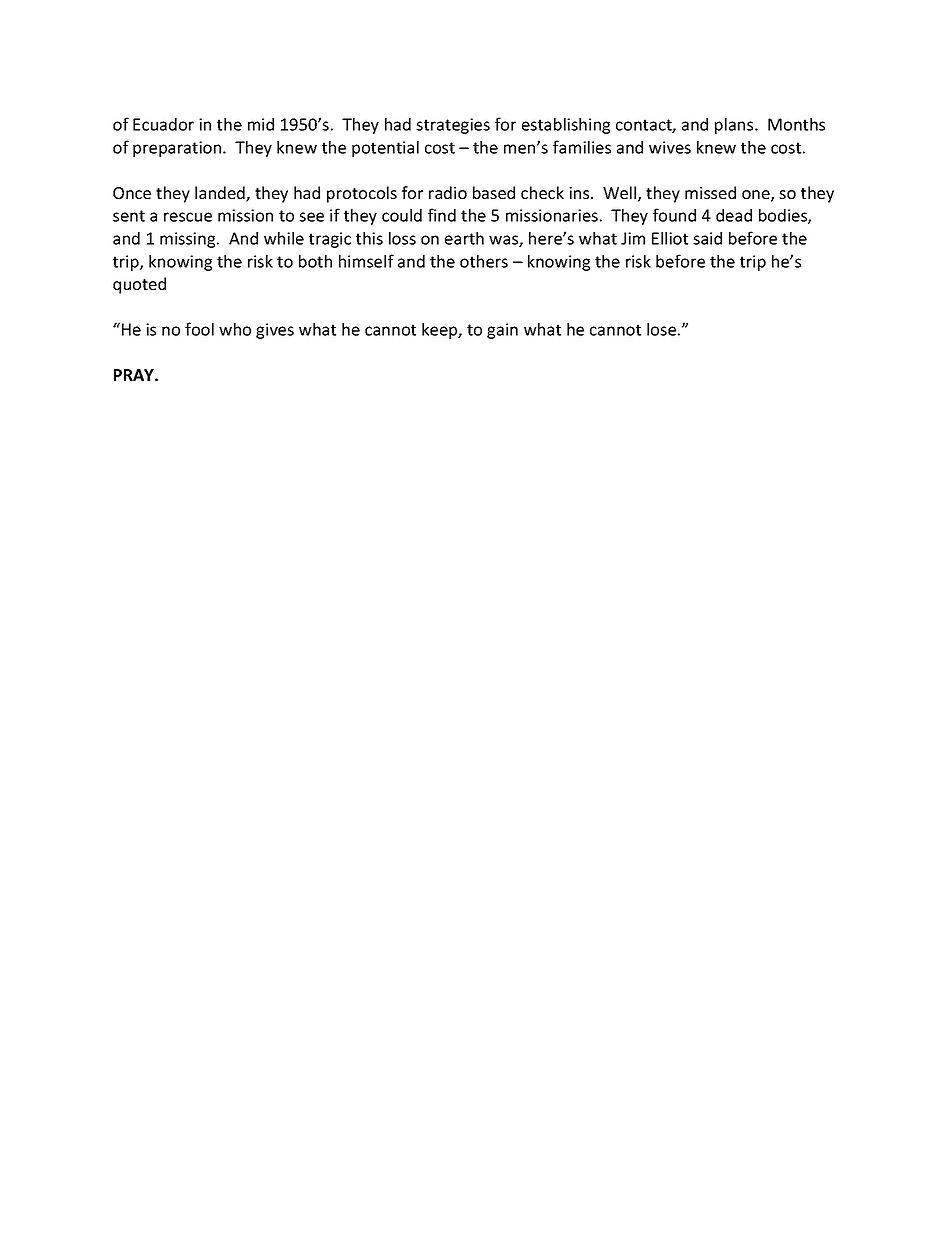  Describe the element at coordinates (453, 126) in the image. I see `strategies` at that location.
